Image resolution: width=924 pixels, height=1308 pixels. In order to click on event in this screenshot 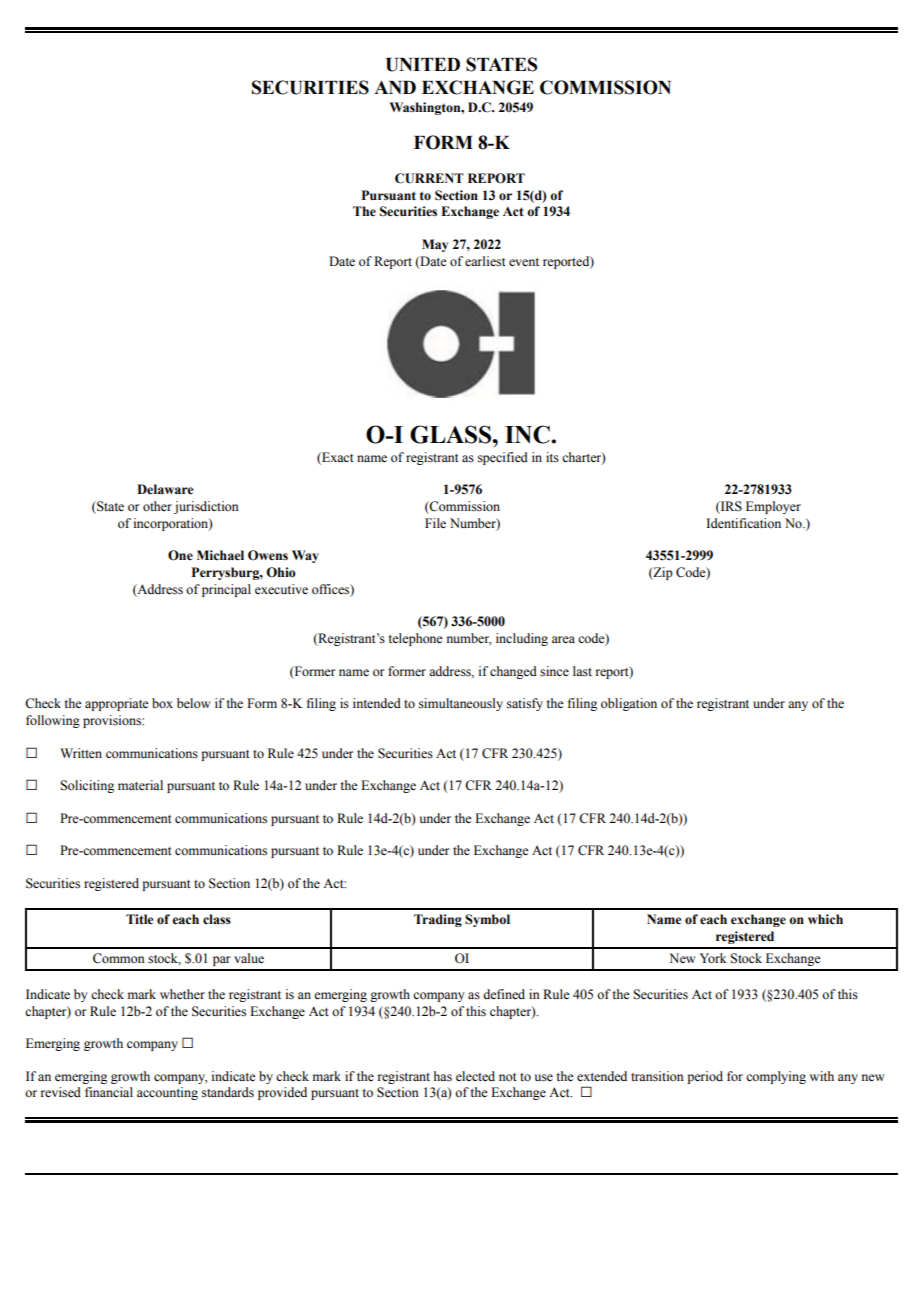, I will do `click(524, 262)`.
